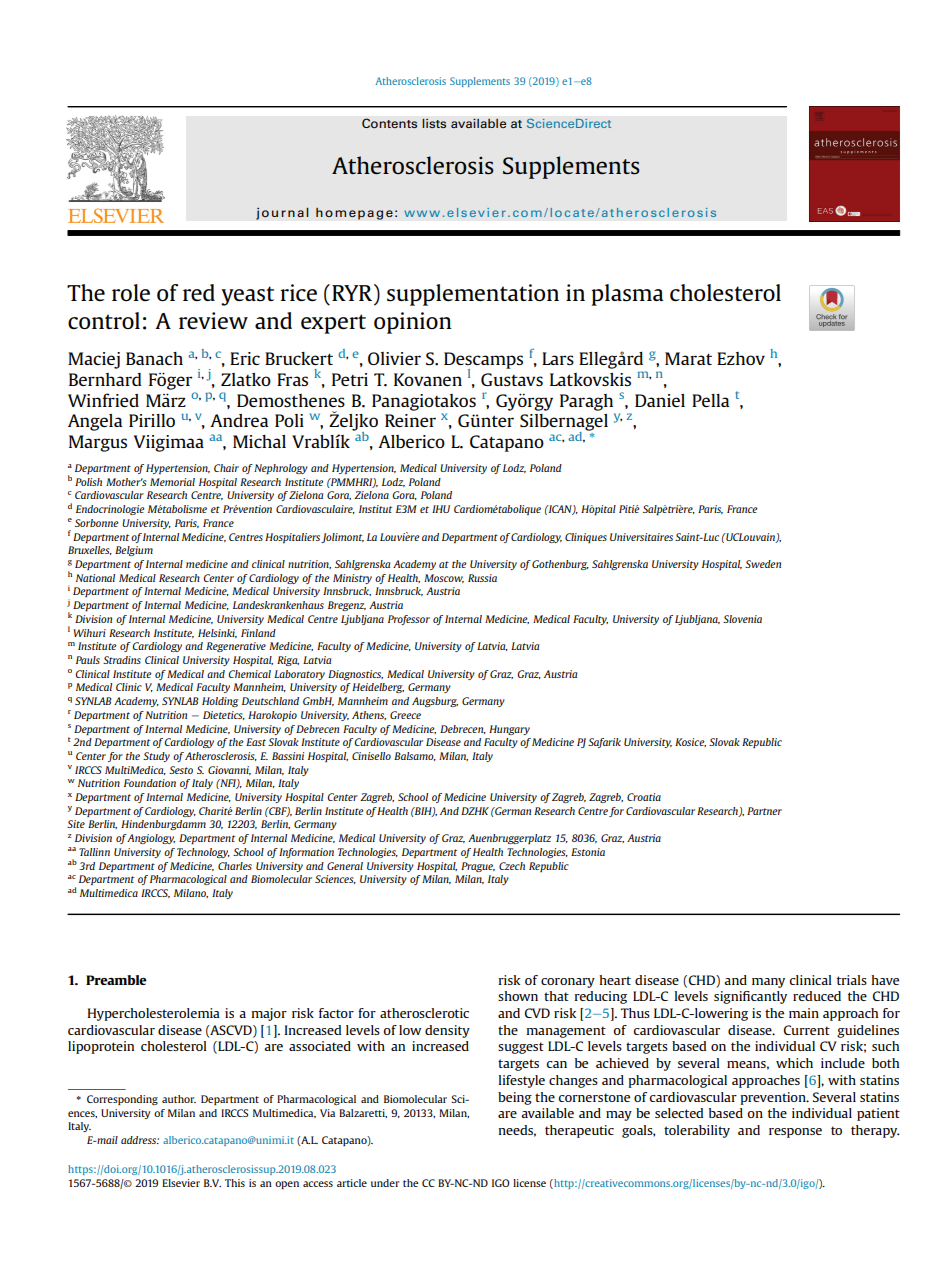  What do you see at coordinates (235, 1183) in the screenshot?
I see `This` at bounding box center [235, 1183].
